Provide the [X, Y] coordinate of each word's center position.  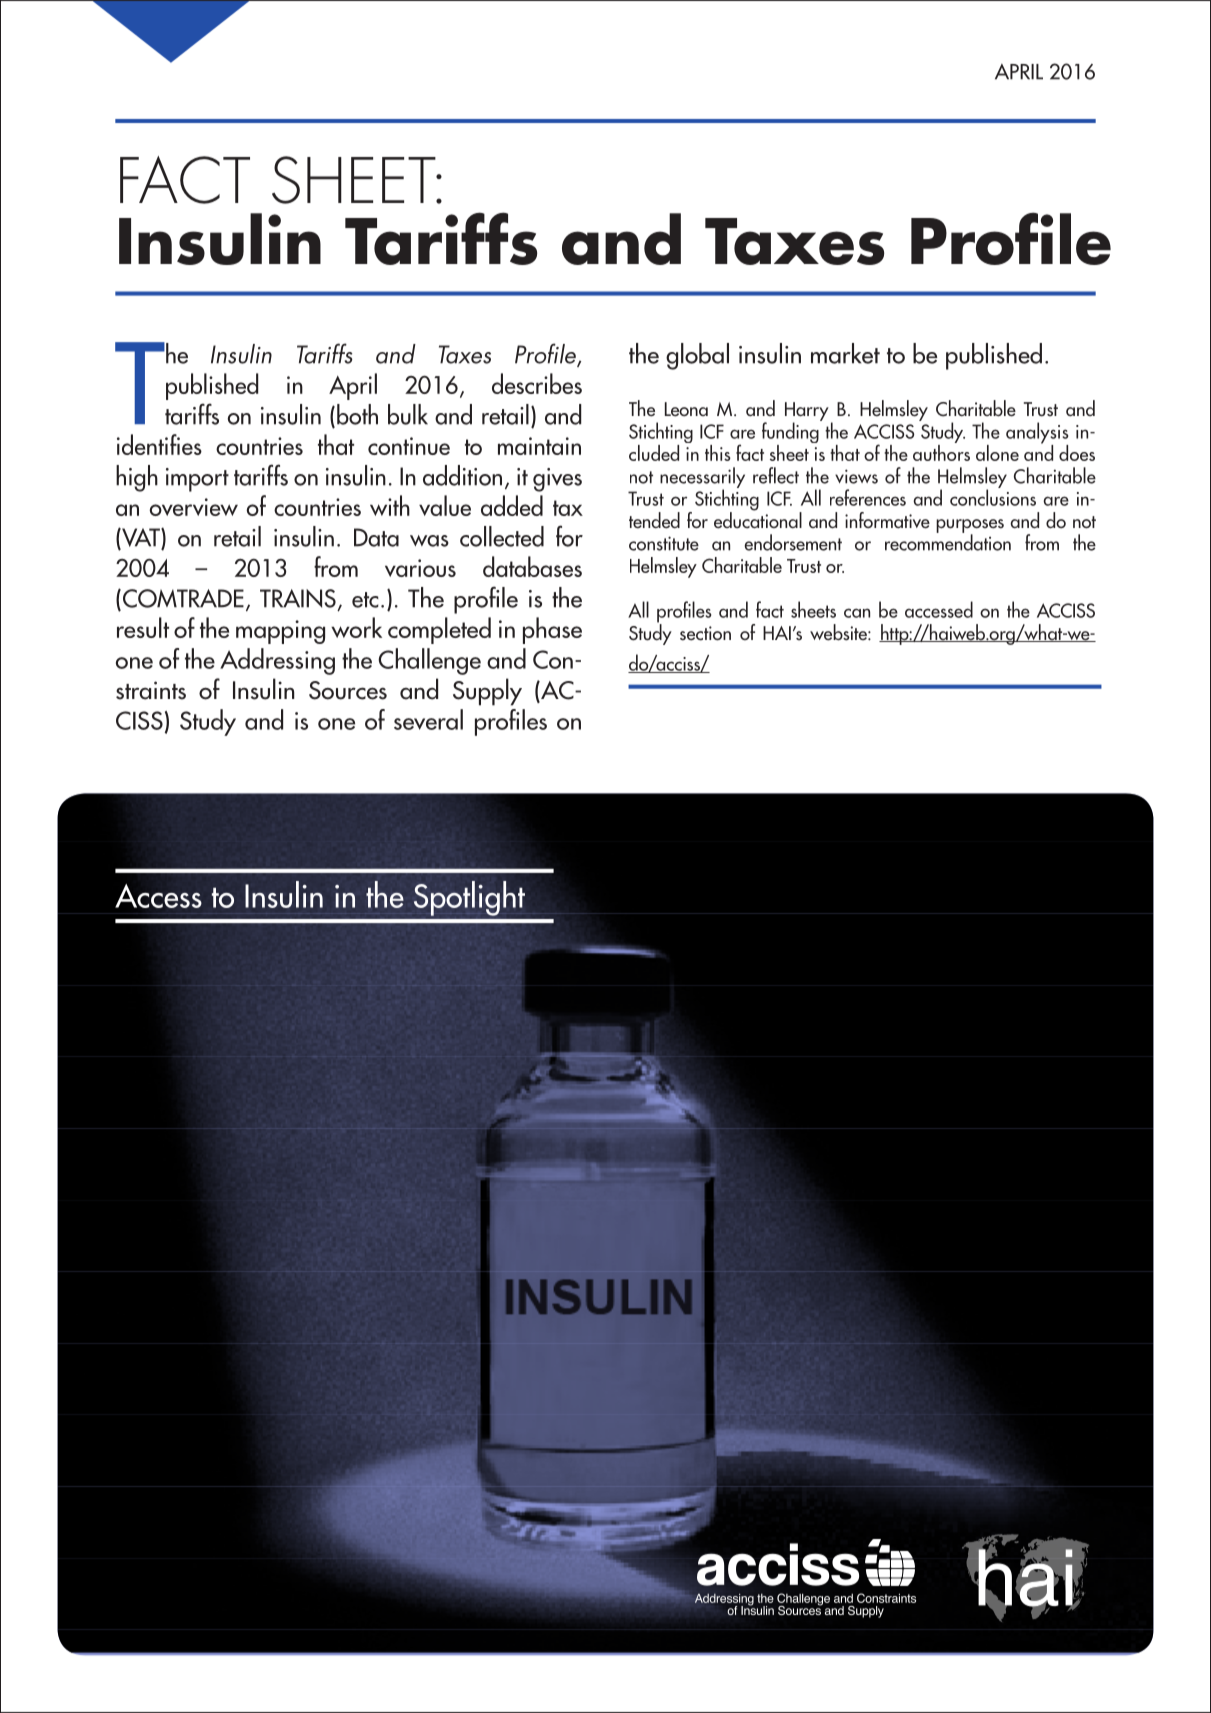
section [705, 633]
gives [557, 480]
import [197, 480]
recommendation [948, 541]
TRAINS [299, 600]
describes [537, 383]
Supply [487, 692]
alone [997, 453]
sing [315, 663]
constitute [664, 543]
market [845, 353]
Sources [348, 690]
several [428, 719]
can [857, 613]
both [357, 414]
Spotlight [469, 898]
